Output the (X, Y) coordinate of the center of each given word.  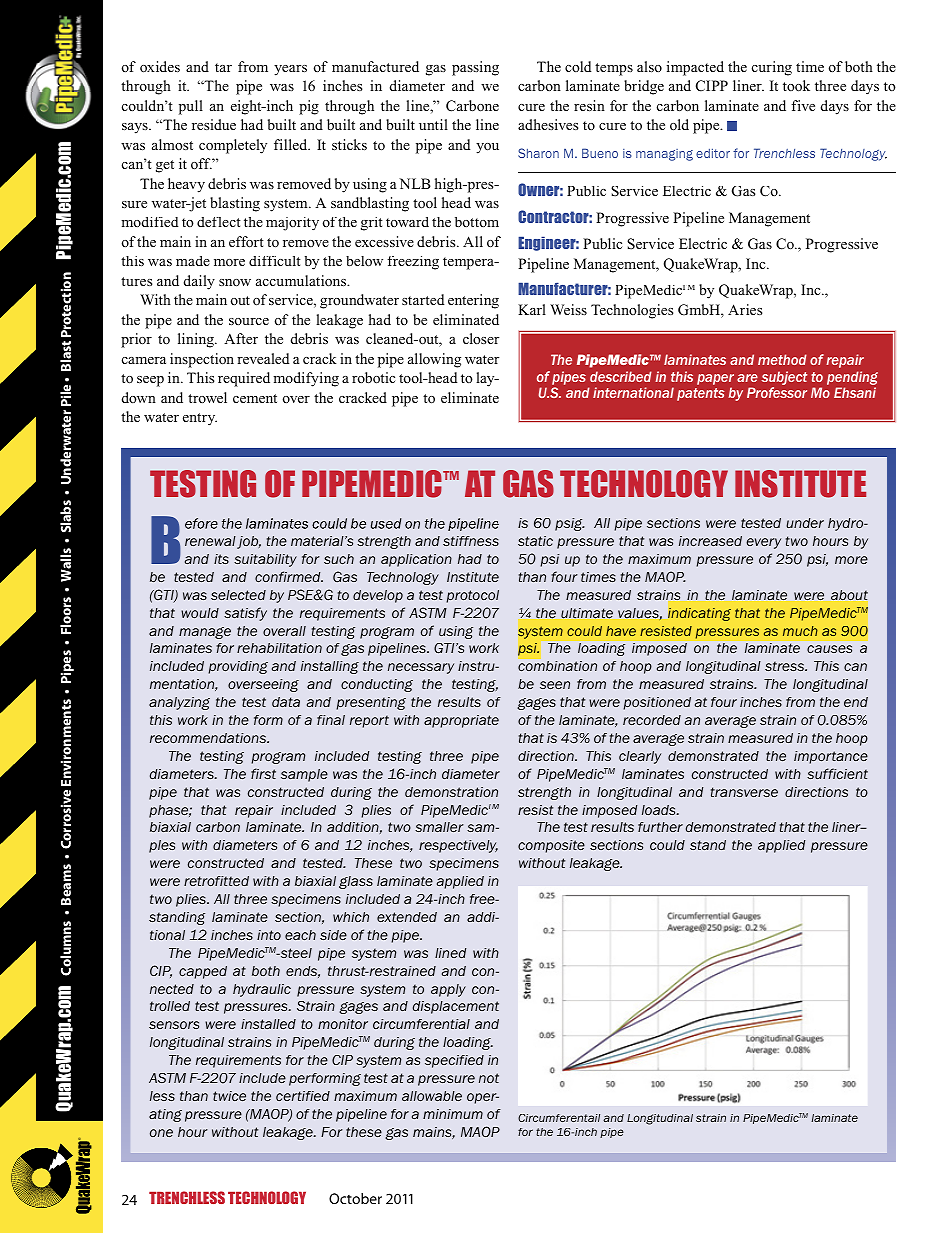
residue (214, 124)
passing (475, 68)
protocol (472, 596)
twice (229, 1096)
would (200, 613)
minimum (453, 1114)
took (796, 86)
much (800, 631)
